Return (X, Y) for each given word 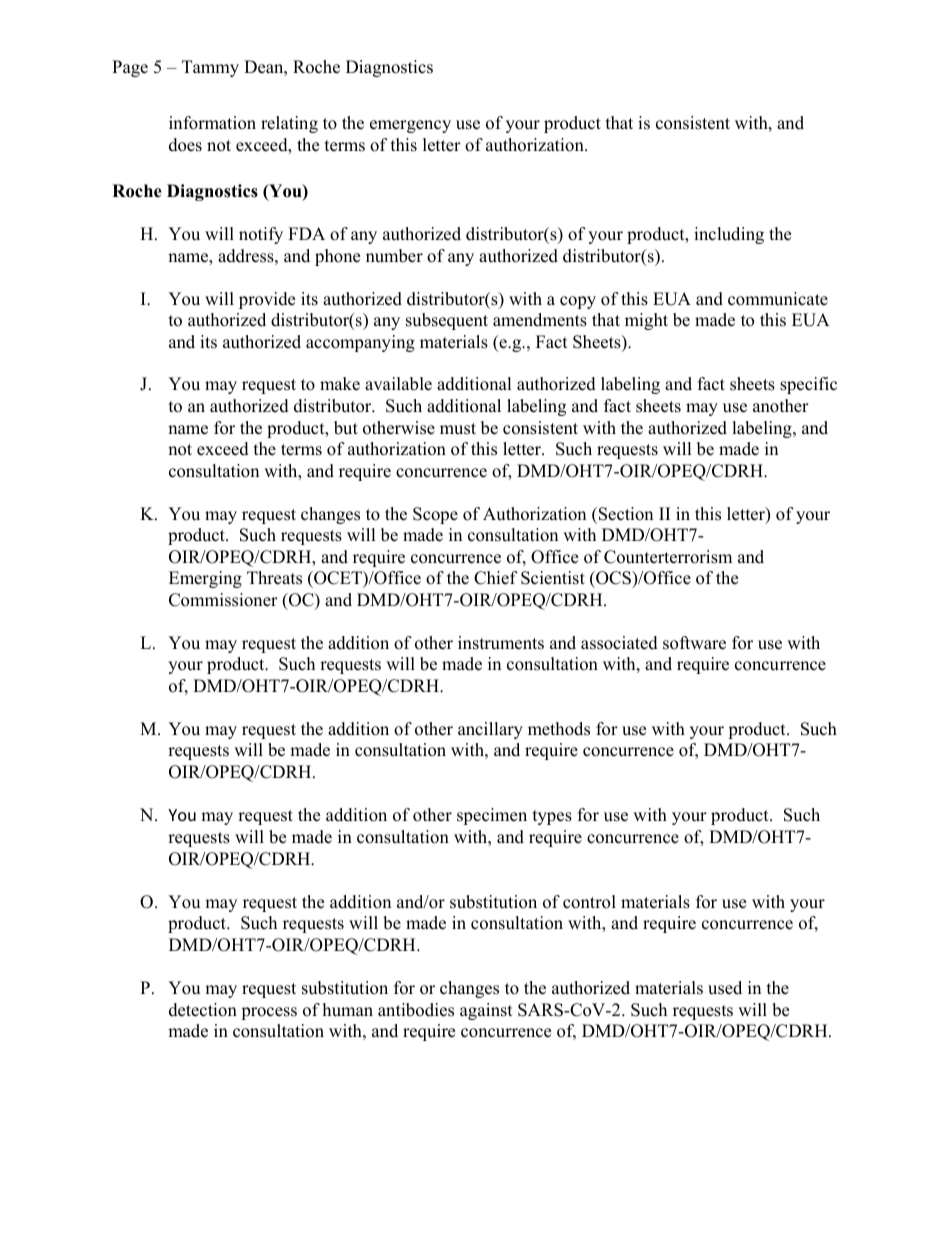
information (212, 123)
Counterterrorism (668, 557)
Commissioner (223, 600)
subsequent (447, 321)
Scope (435, 515)
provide (267, 300)
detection (203, 1010)
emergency (410, 126)
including (729, 235)
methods (559, 729)
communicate (778, 299)
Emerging (205, 579)
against (486, 1011)
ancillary (490, 730)
